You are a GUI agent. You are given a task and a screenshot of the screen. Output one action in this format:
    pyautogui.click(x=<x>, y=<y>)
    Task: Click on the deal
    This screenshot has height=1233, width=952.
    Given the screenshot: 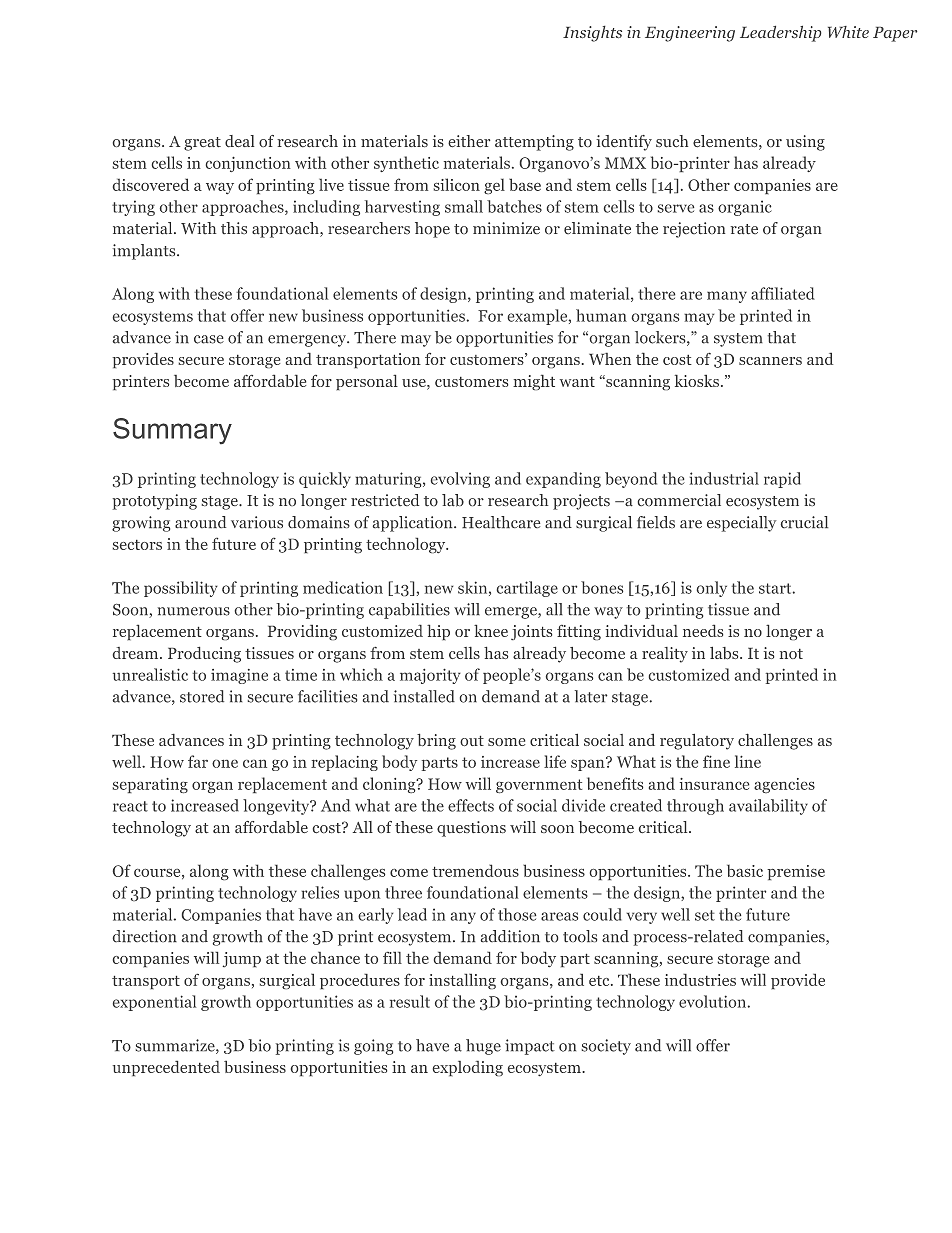 What is the action you would take?
    pyautogui.click(x=239, y=141)
